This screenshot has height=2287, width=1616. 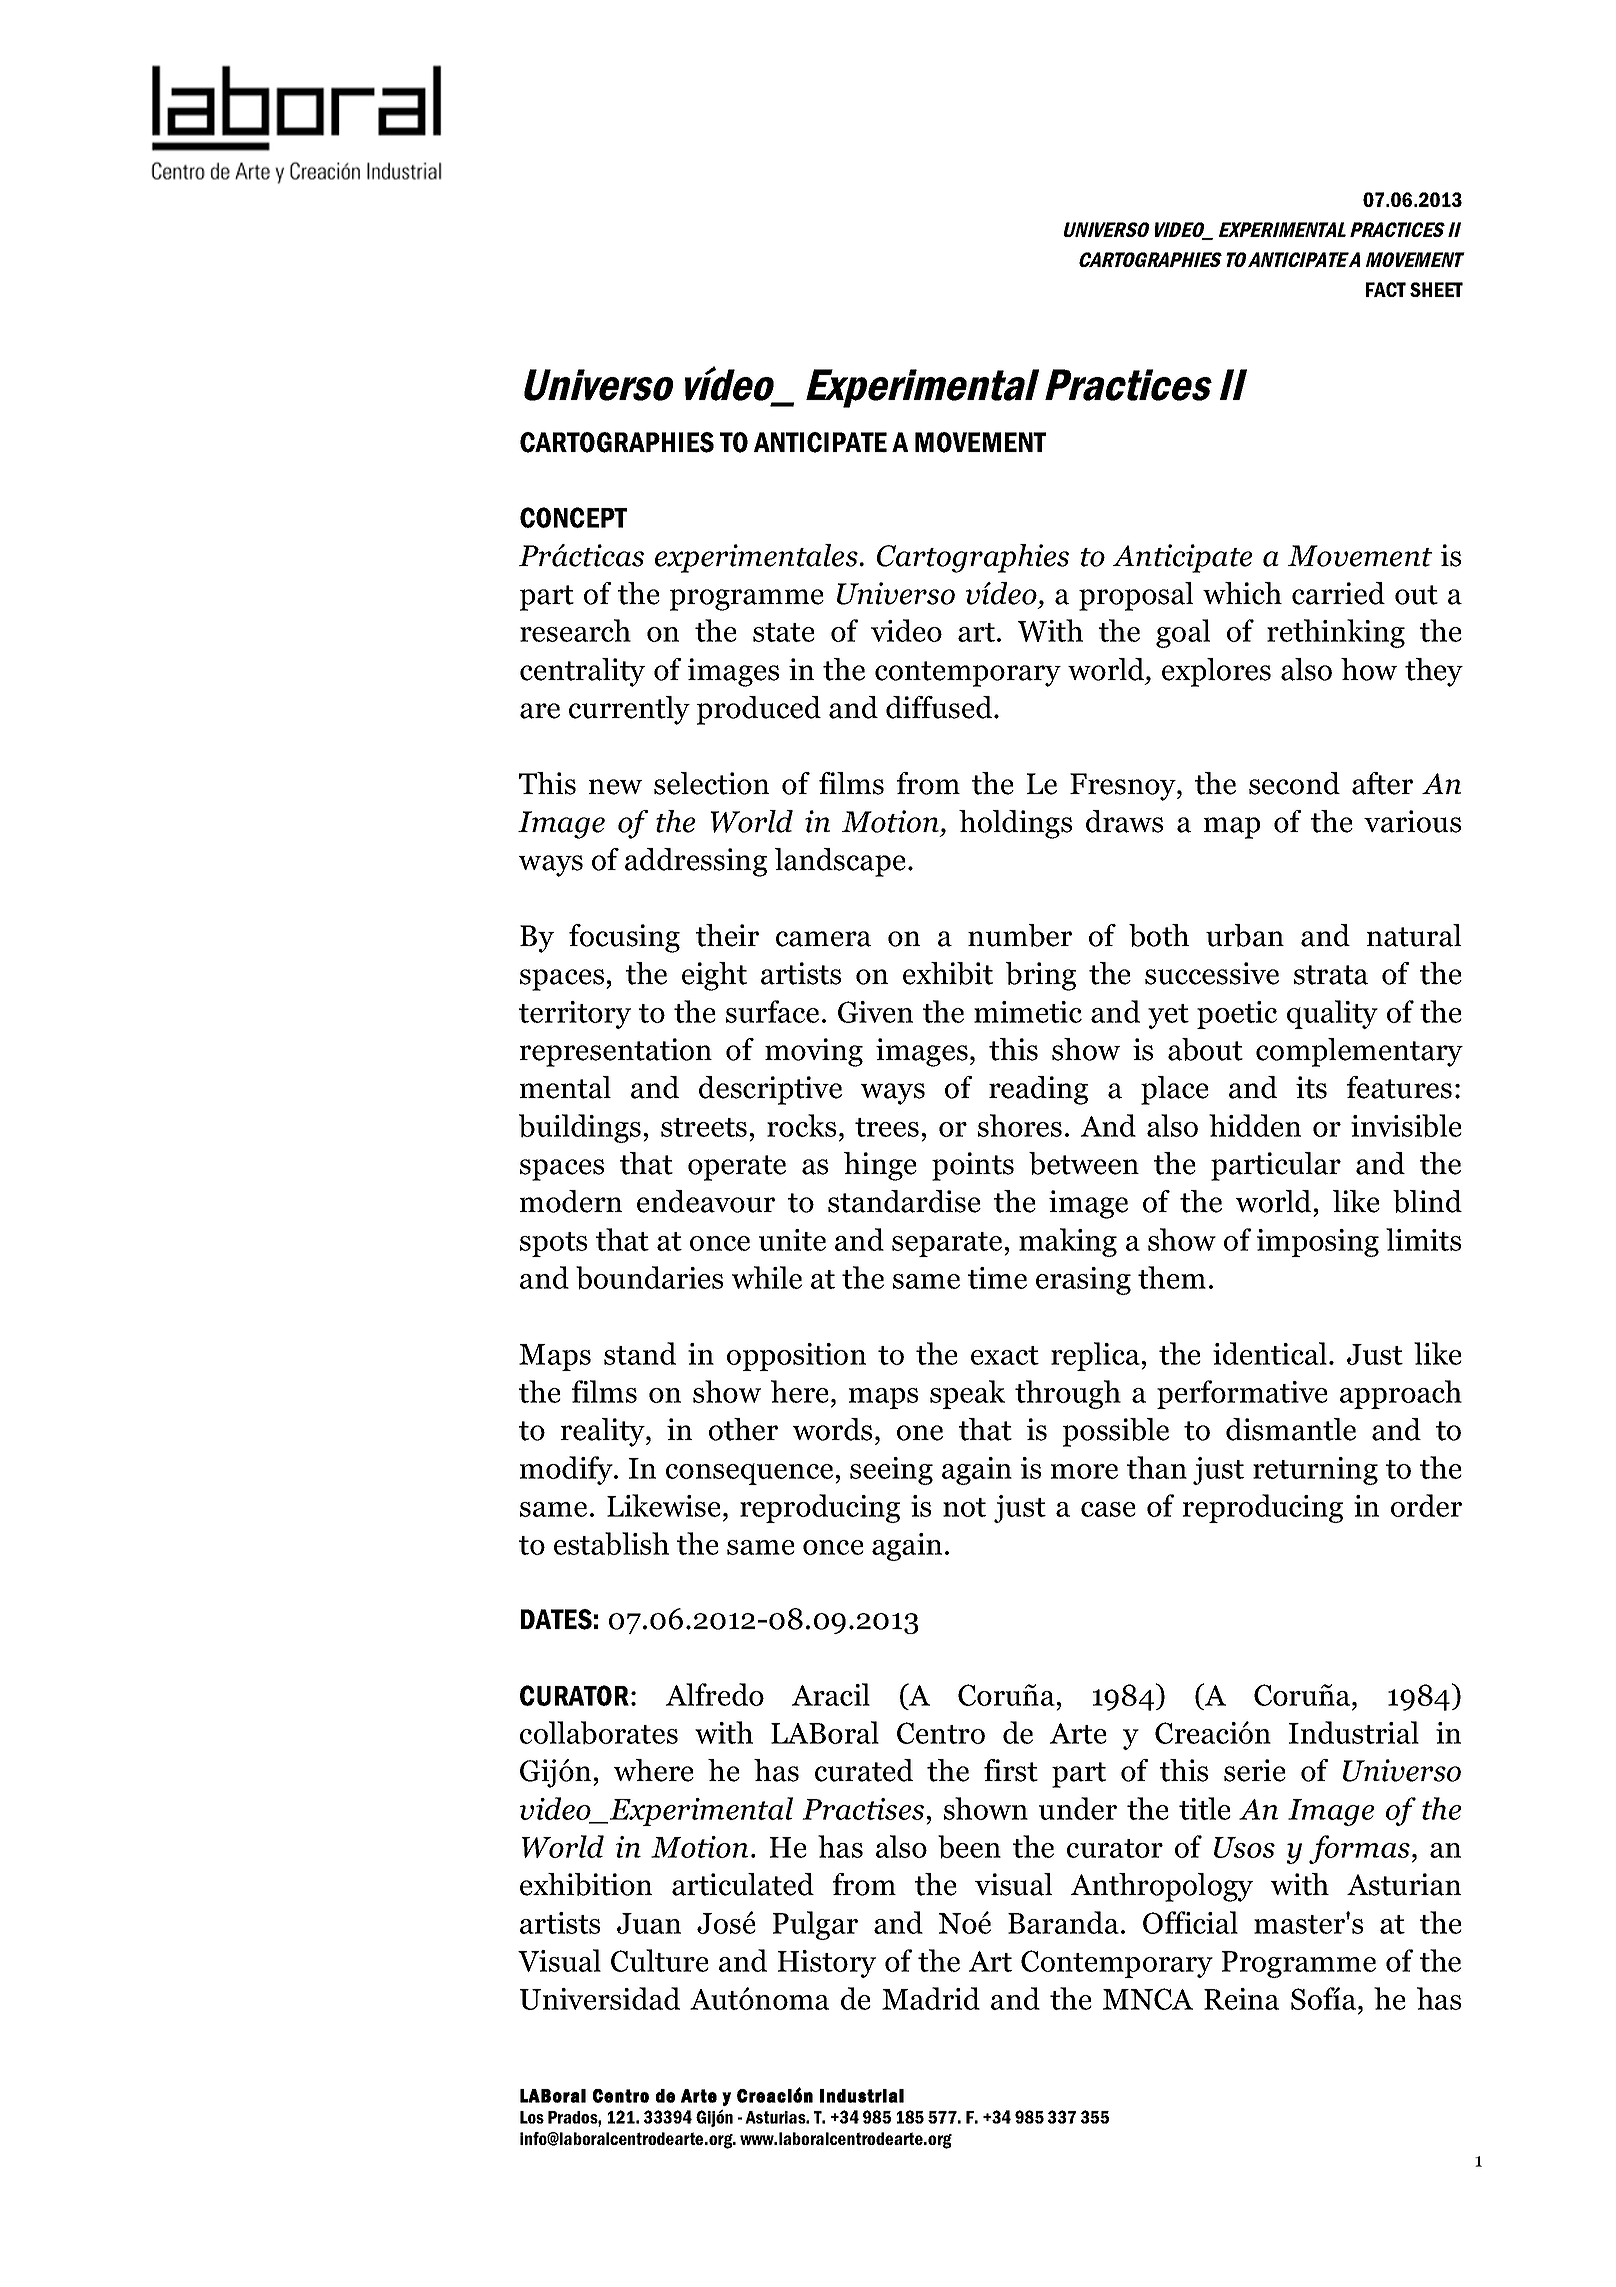 I want to click on Reina, so click(x=1241, y=1999).
